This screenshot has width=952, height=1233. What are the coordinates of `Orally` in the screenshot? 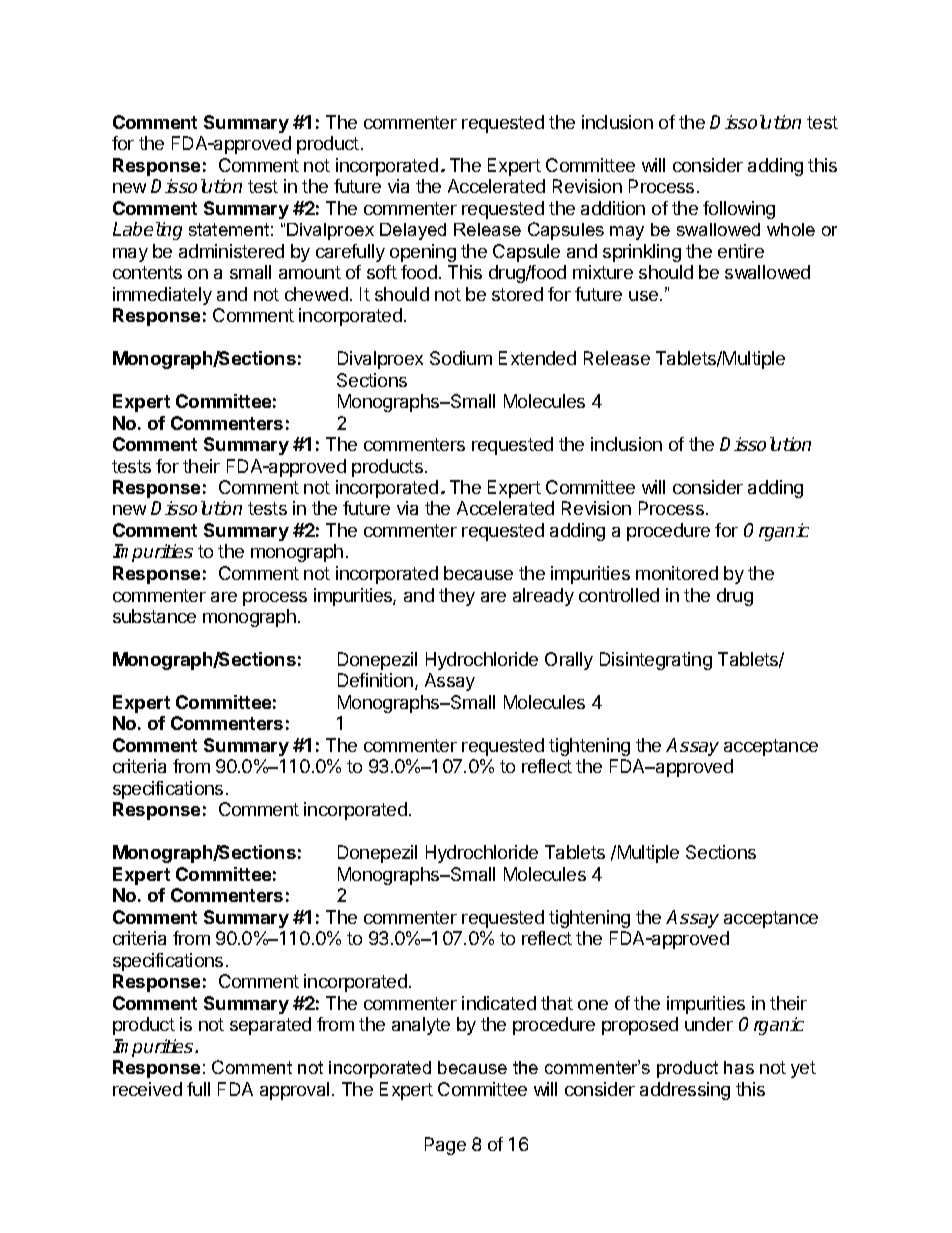 It's located at (569, 661).
